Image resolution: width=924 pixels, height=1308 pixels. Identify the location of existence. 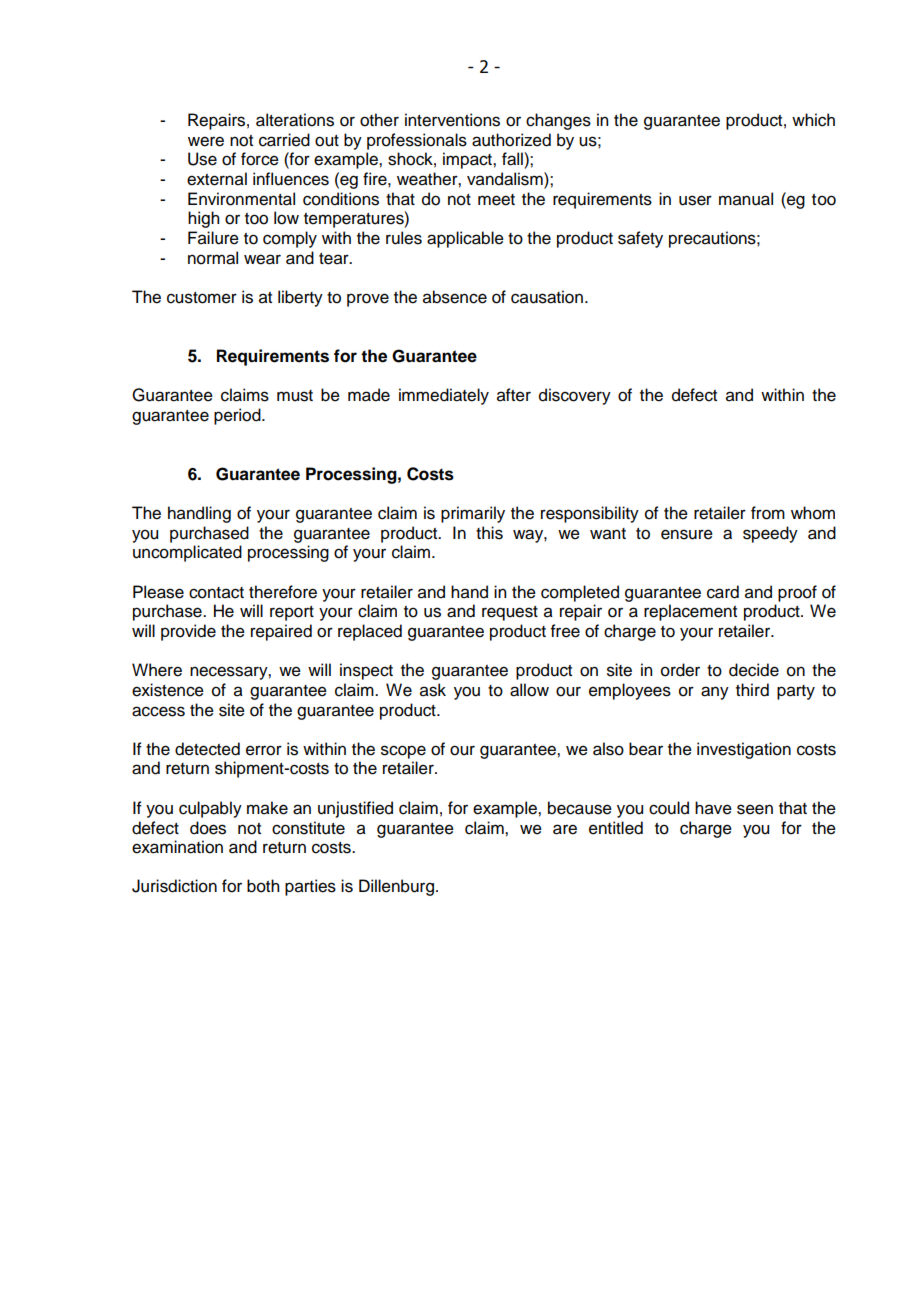
(168, 690).
